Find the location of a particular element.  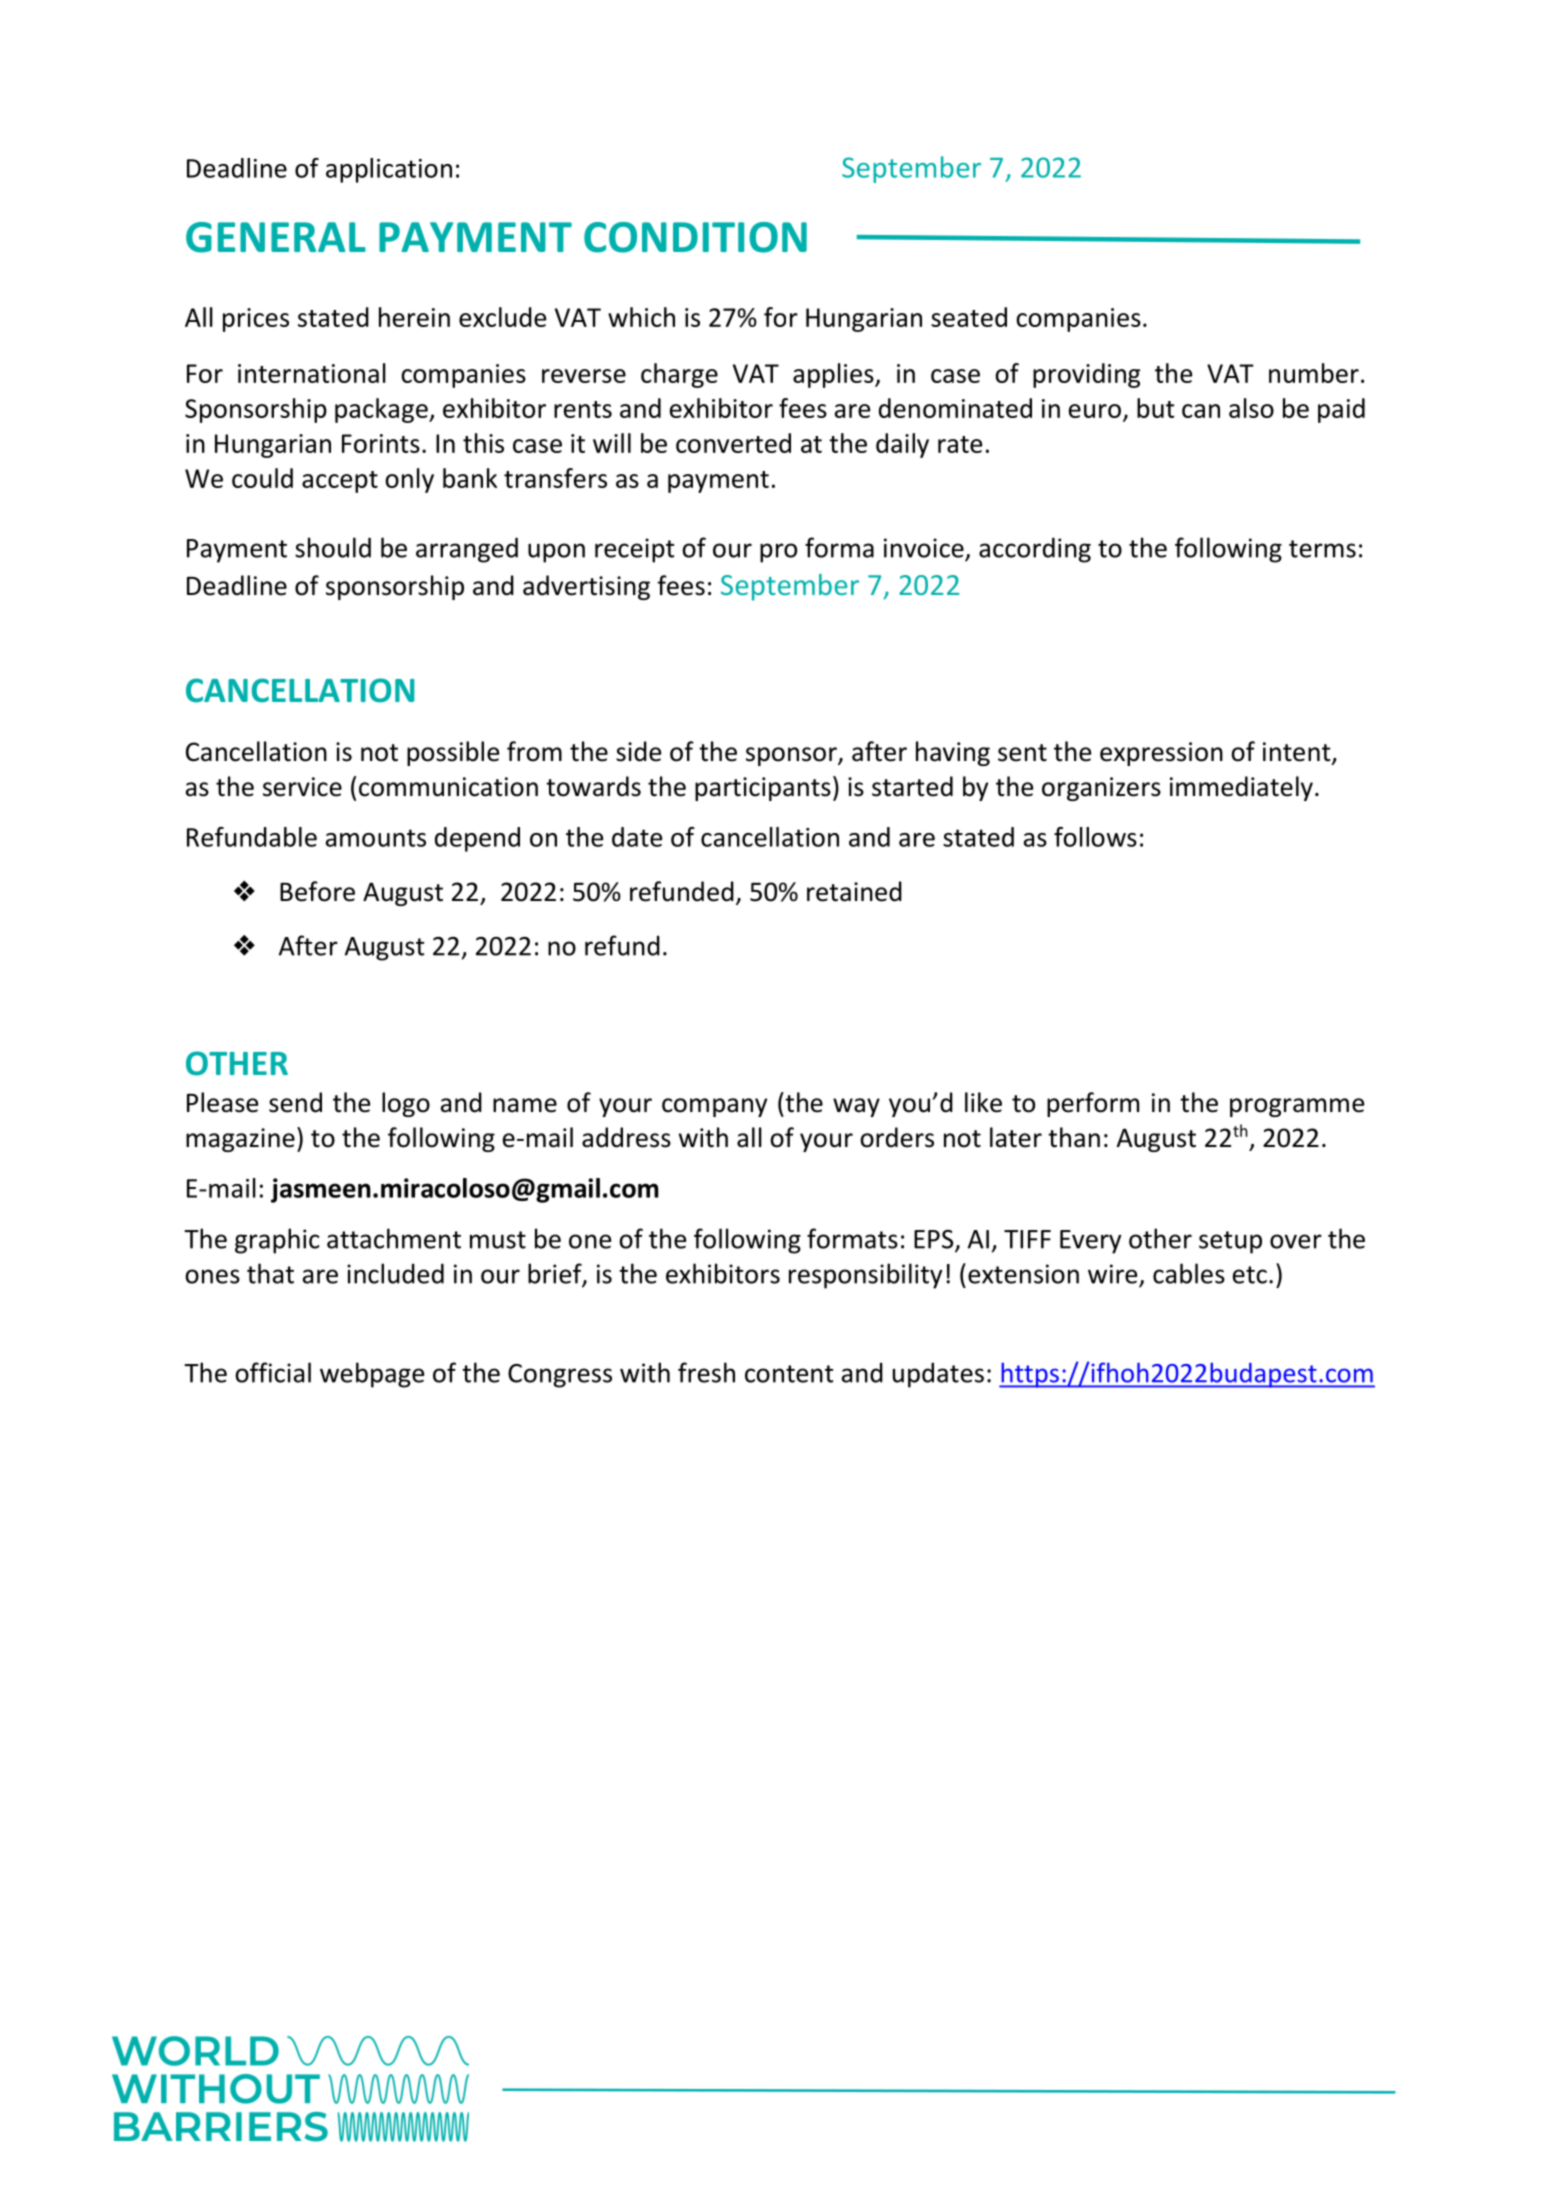

content is located at coordinates (789, 1374).
